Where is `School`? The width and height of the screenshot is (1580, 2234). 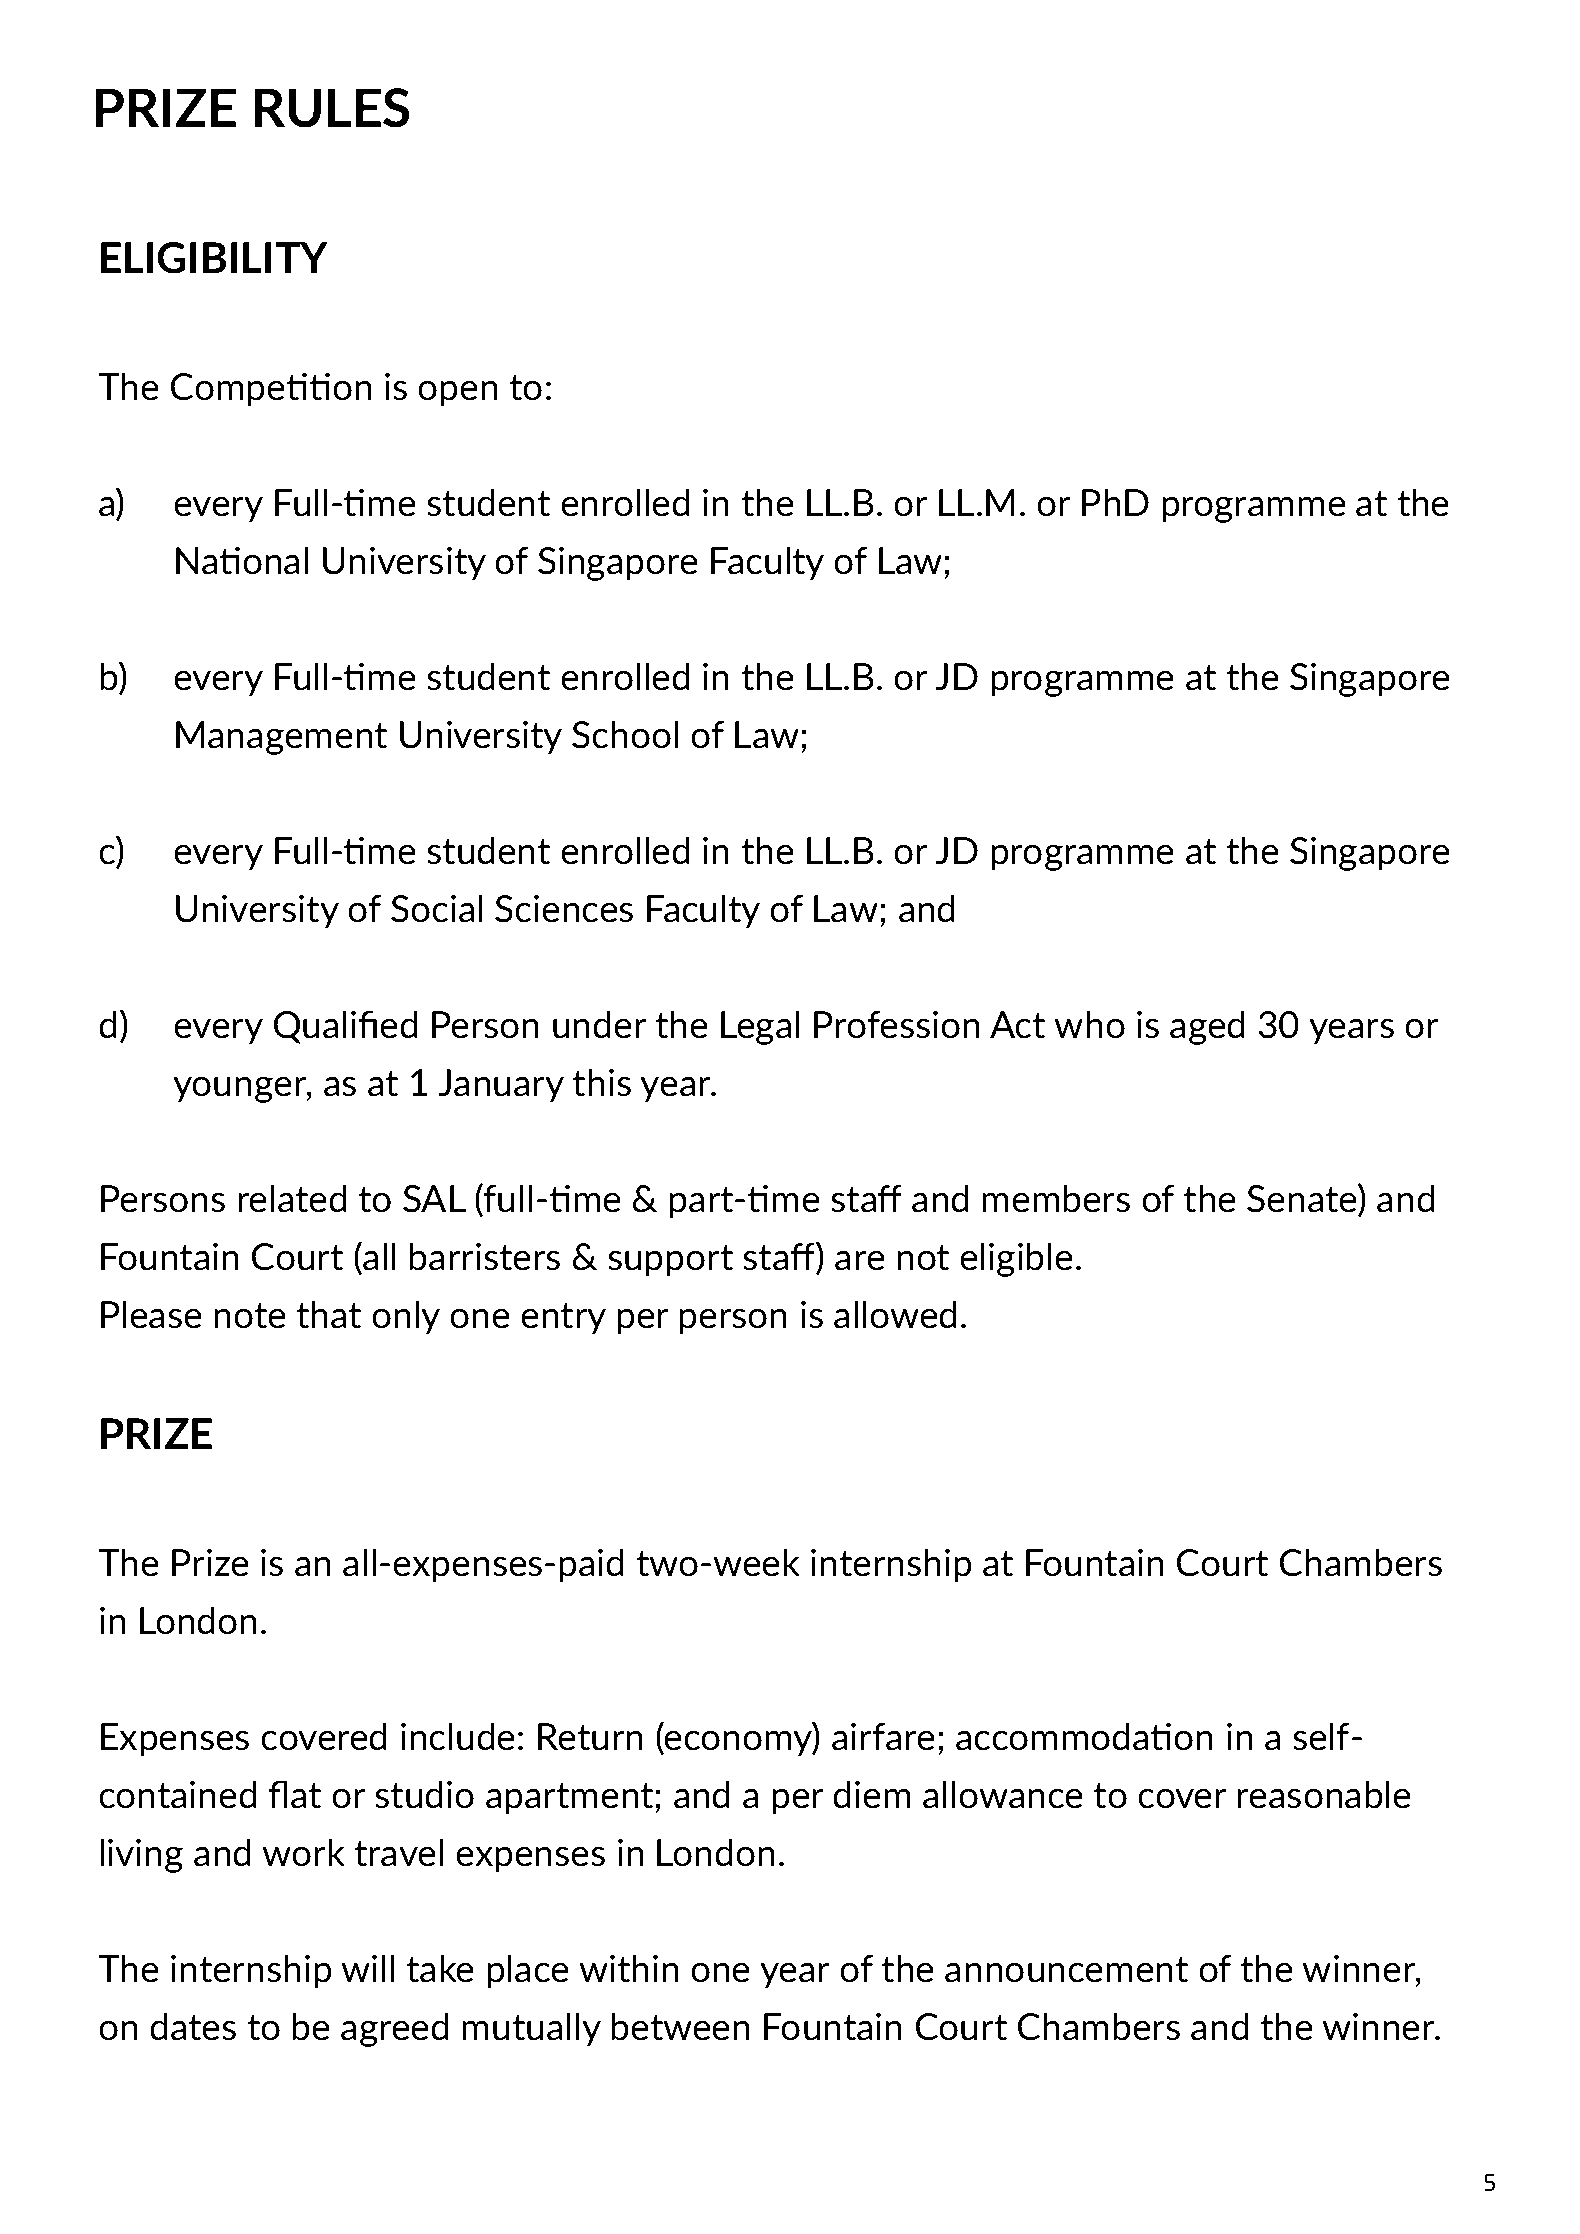
School is located at coordinates (625, 734).
